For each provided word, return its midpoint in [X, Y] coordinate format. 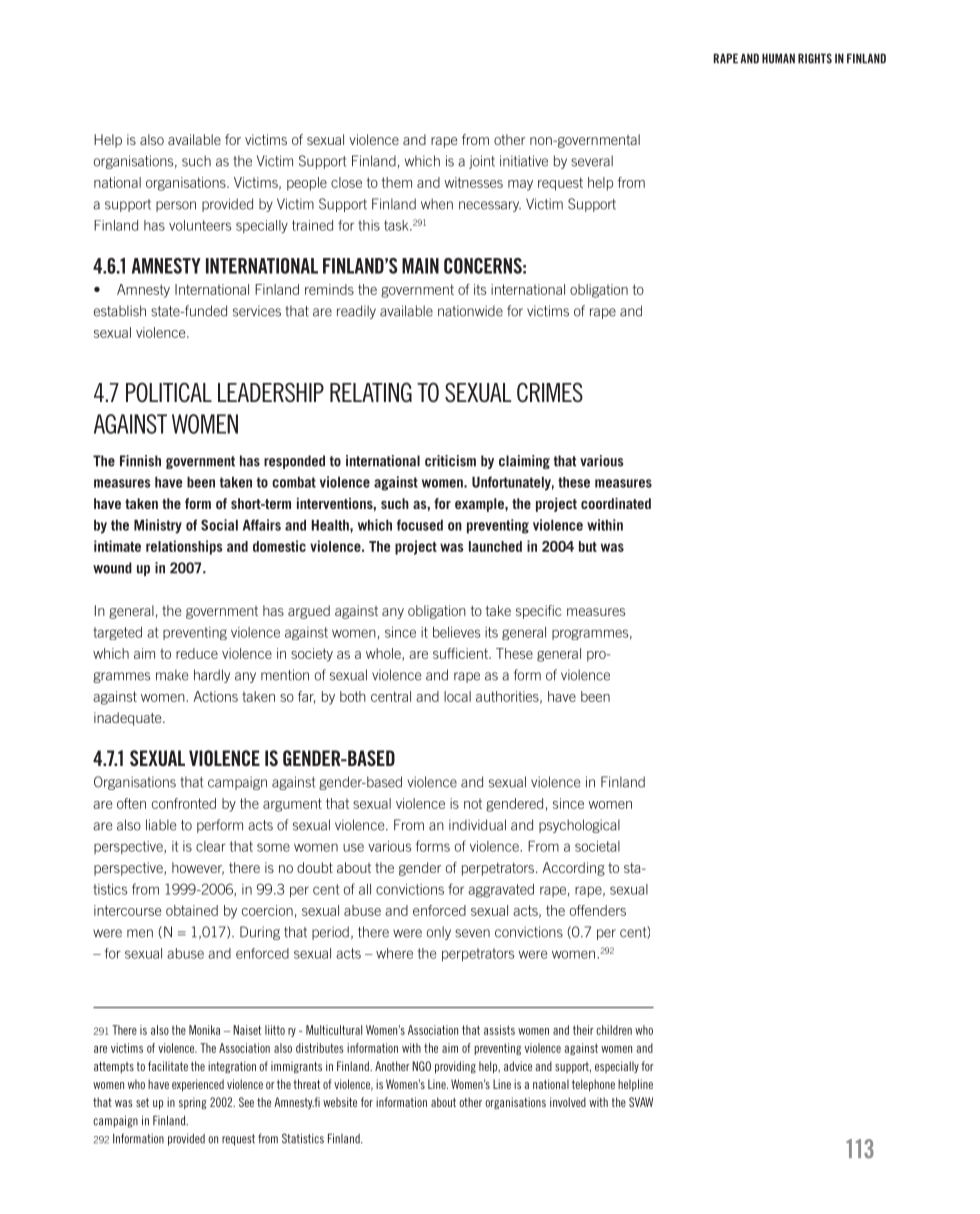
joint [482, 162]
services [257, 311]
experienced [198, 1085]
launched [495, 546]
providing [455, 1067]
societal [597, 846]
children [614, 1030]
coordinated [616, 503]
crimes [550, 392]
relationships [184, 547]
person [176, 206]
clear [211, 846]
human [778, 58]
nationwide [470, 311]
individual [477, 825]
